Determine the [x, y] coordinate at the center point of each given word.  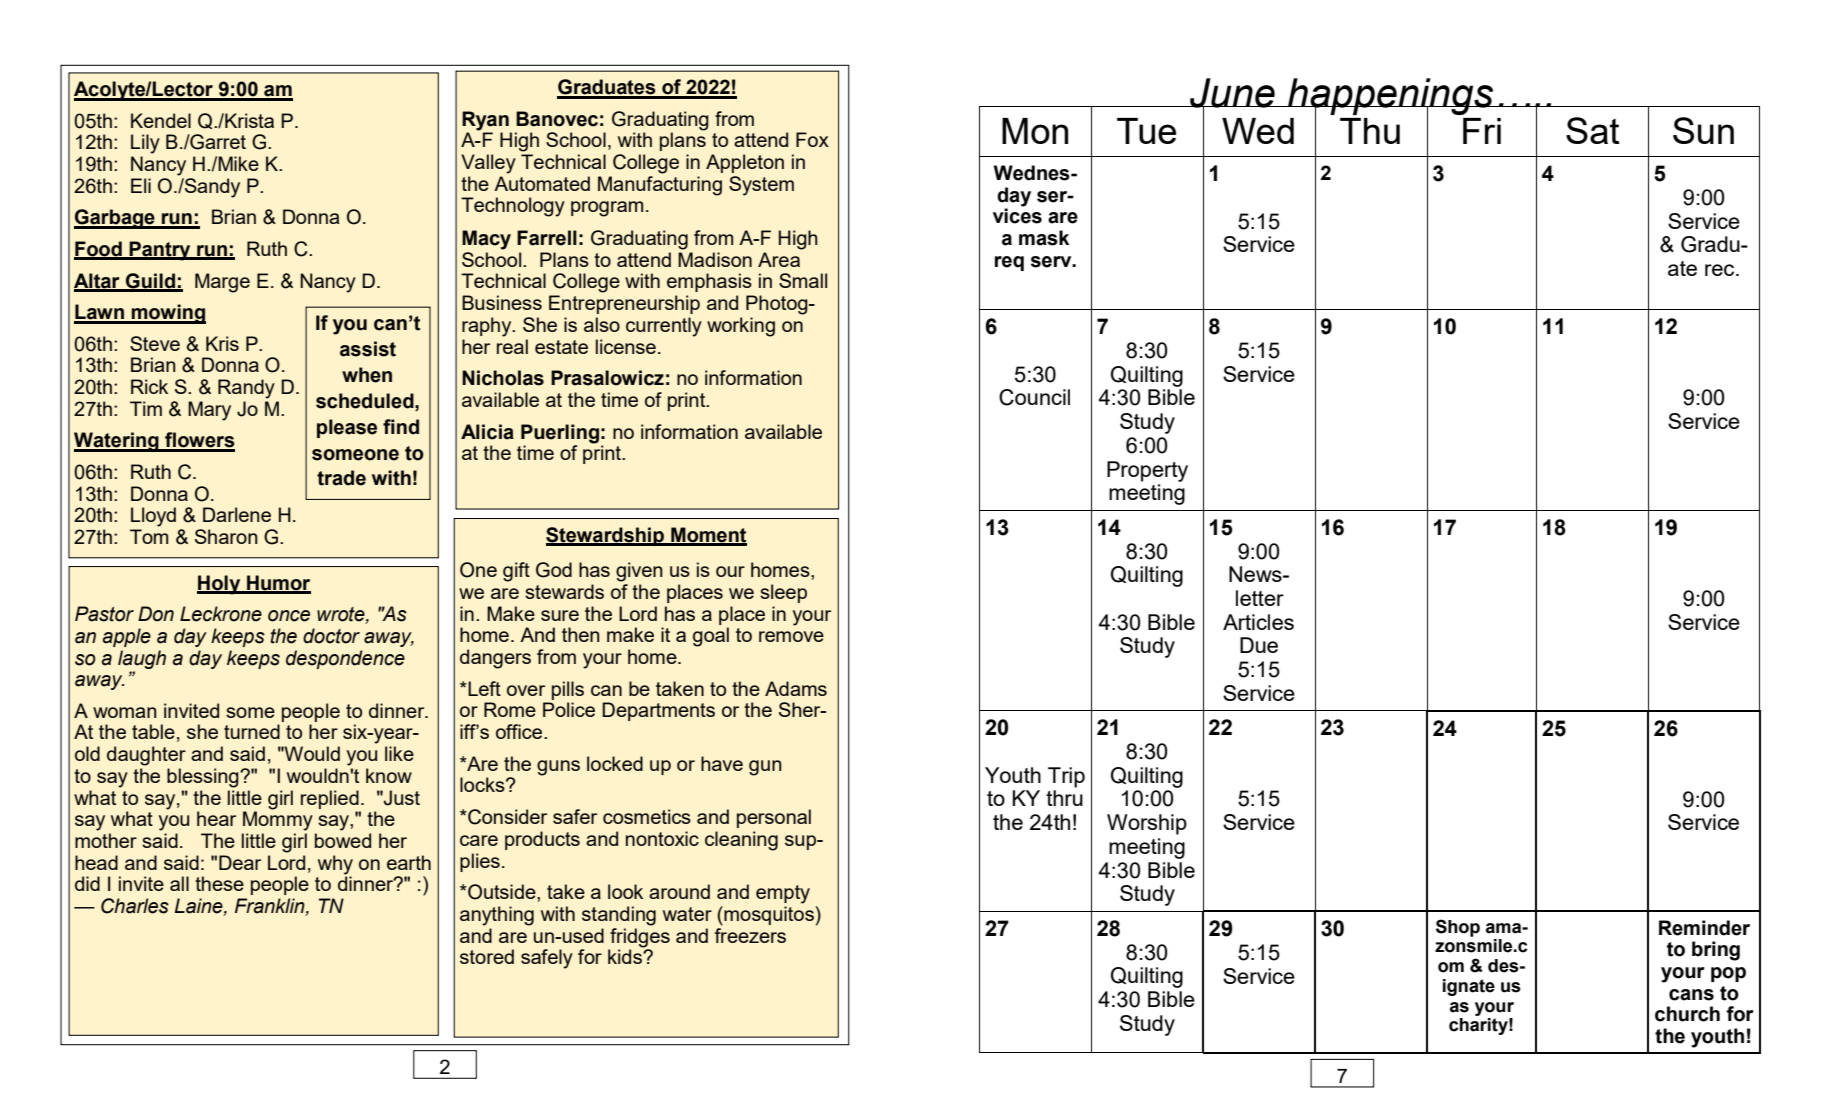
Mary [209, 411]
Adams [796, 688]
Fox [812, 139]
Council [1034, 397]
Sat [1593, 130]
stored [487, 956]
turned [252, 731]
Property [1147, 471]
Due [1259, 645]
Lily [145, 144]
